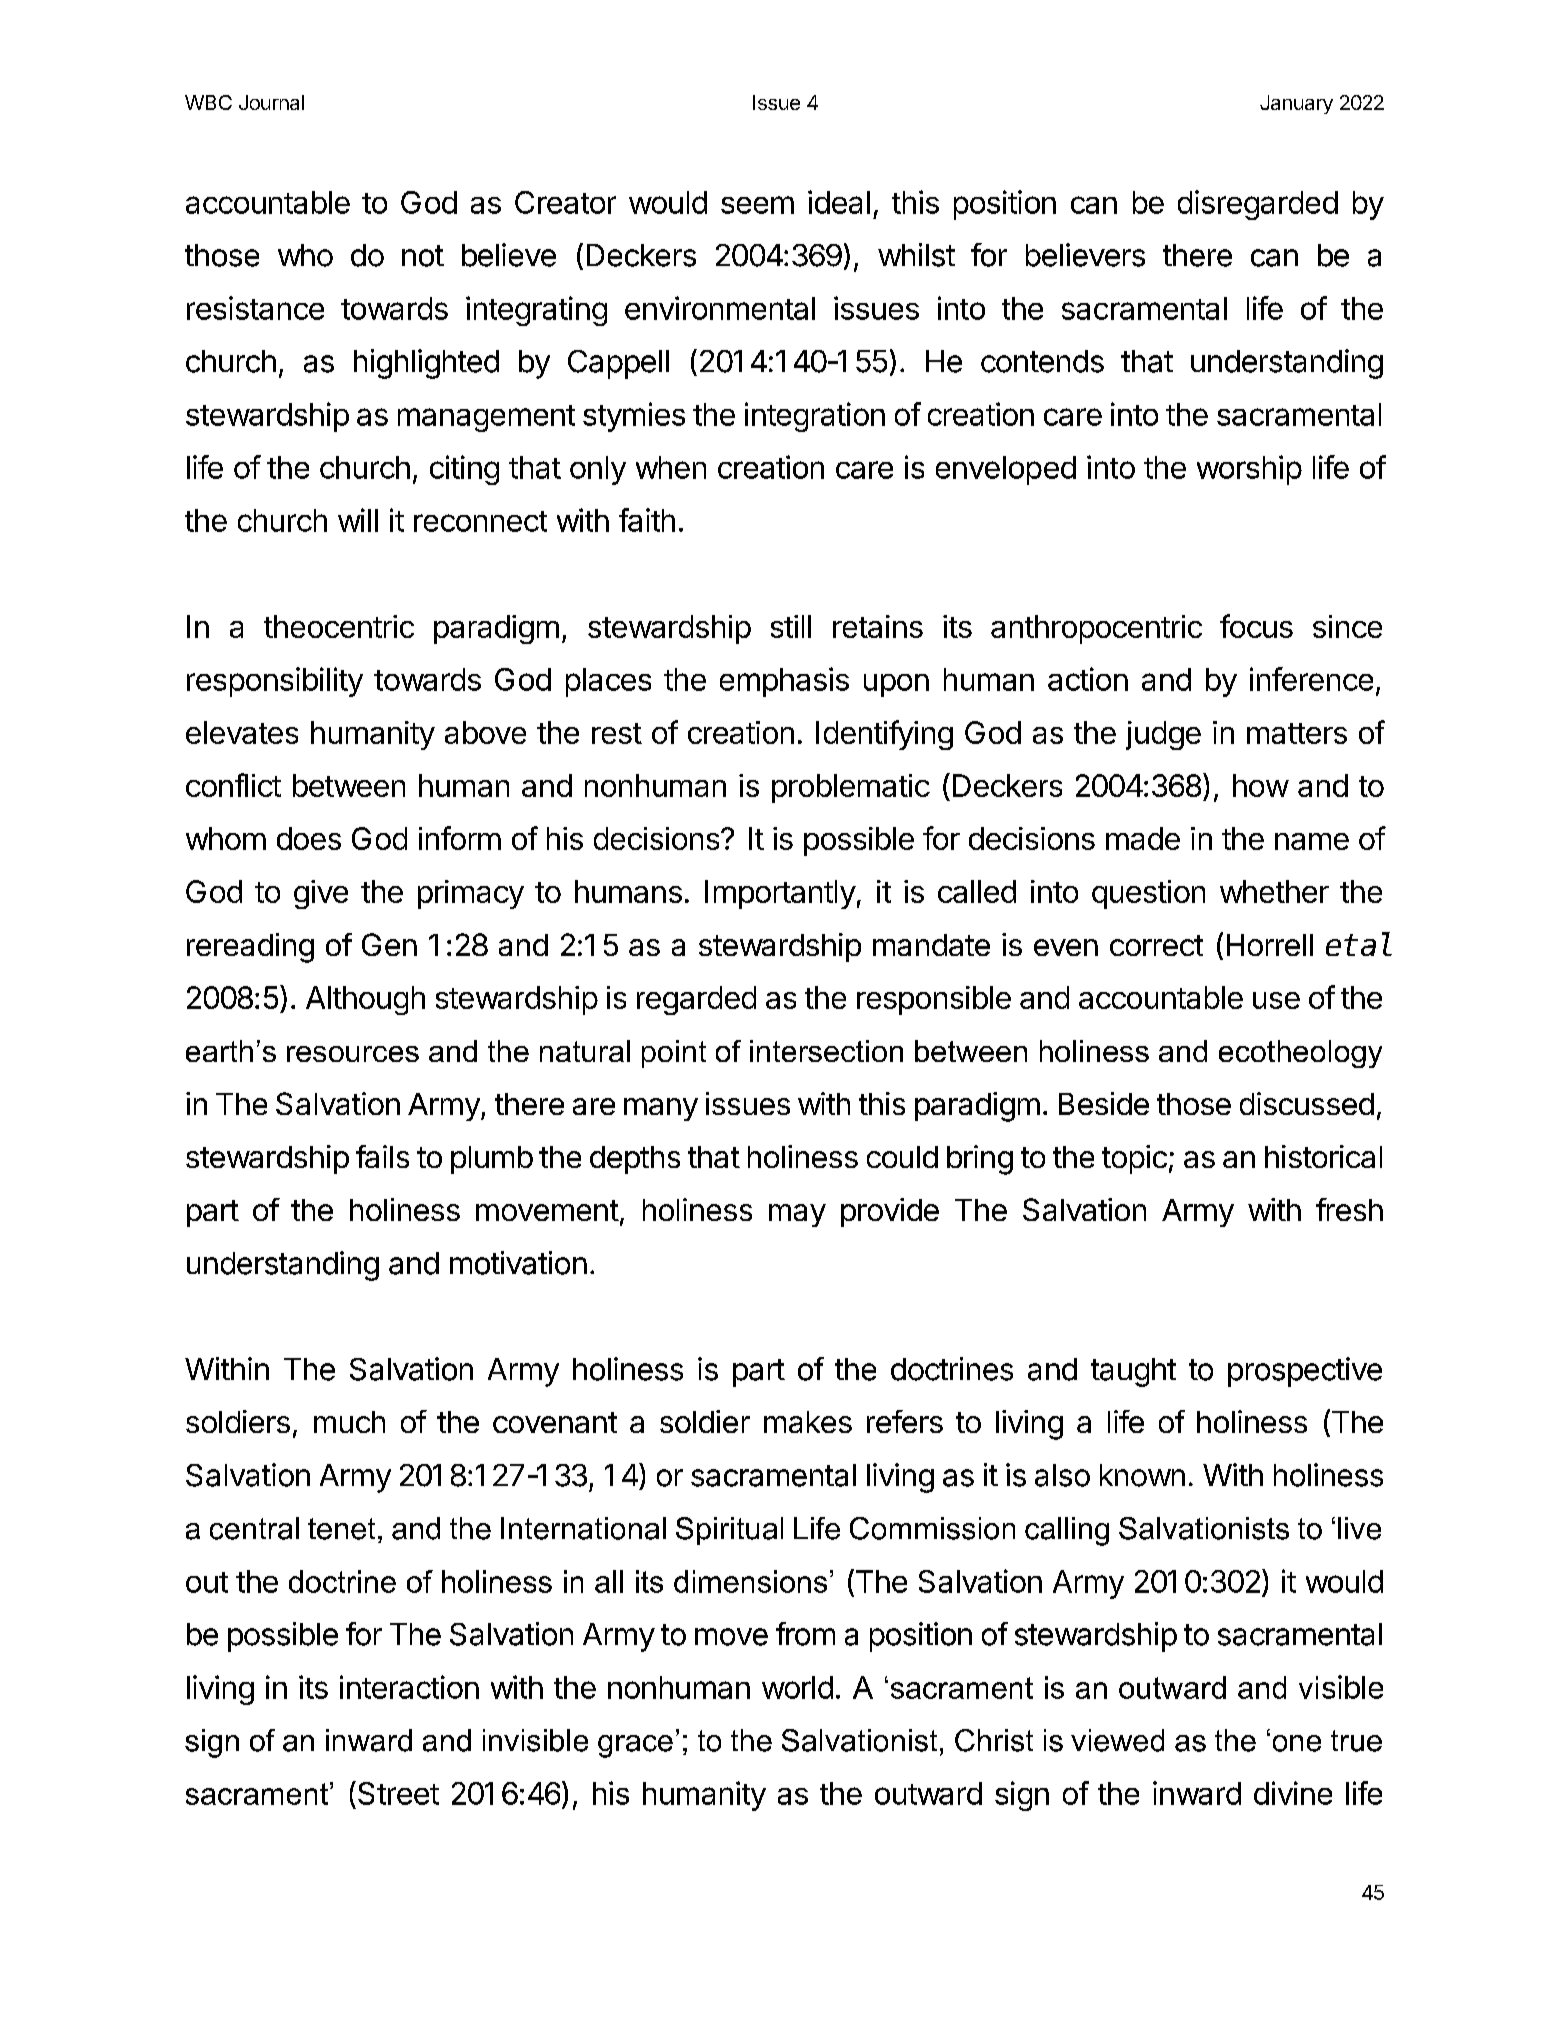 This screenshot has width=1568, height=2029. Describe the element at coordinates (797, 1687) in the screenshot. I see `world` at that location.
